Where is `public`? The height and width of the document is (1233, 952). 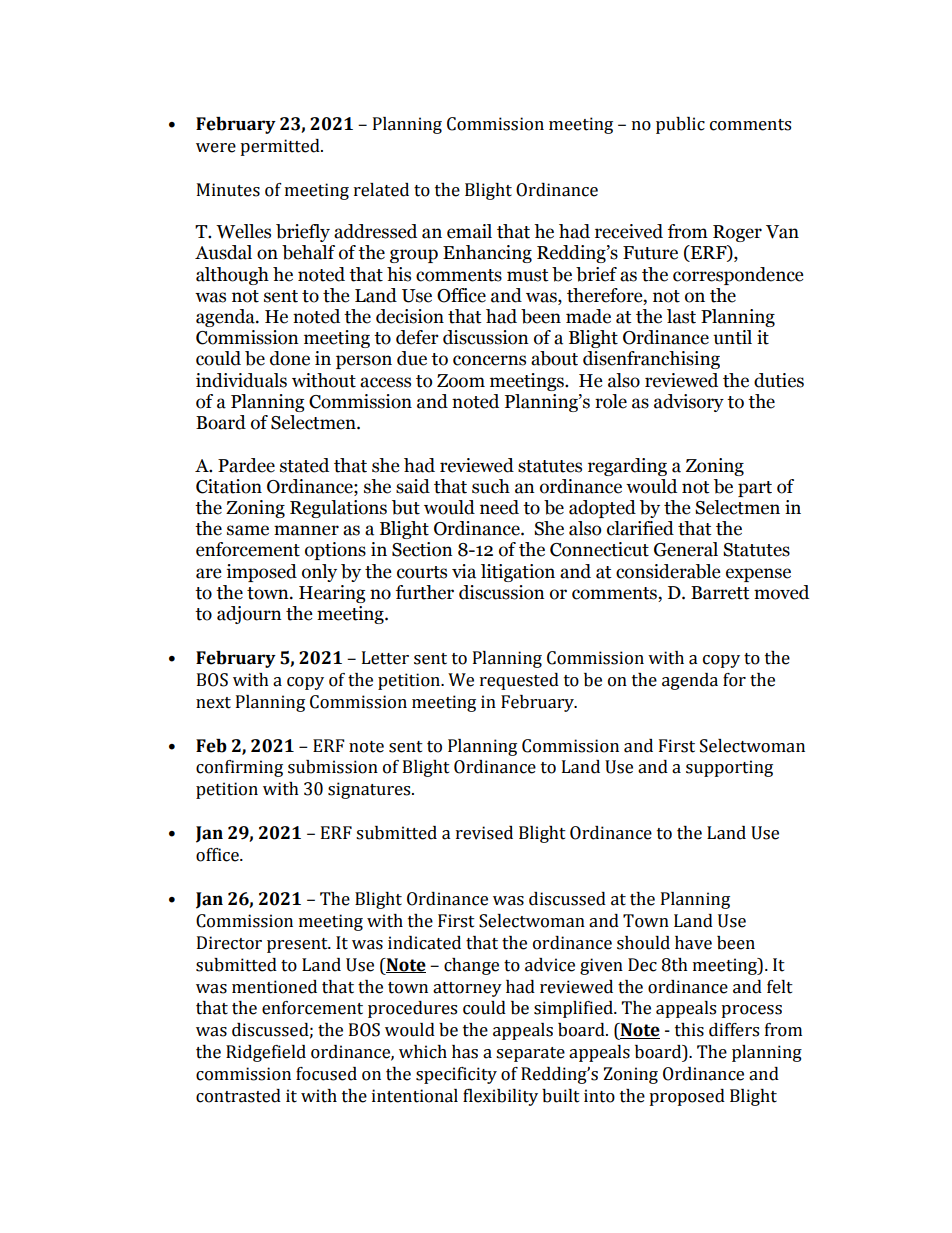
public is located at coordinates (680, 125).
